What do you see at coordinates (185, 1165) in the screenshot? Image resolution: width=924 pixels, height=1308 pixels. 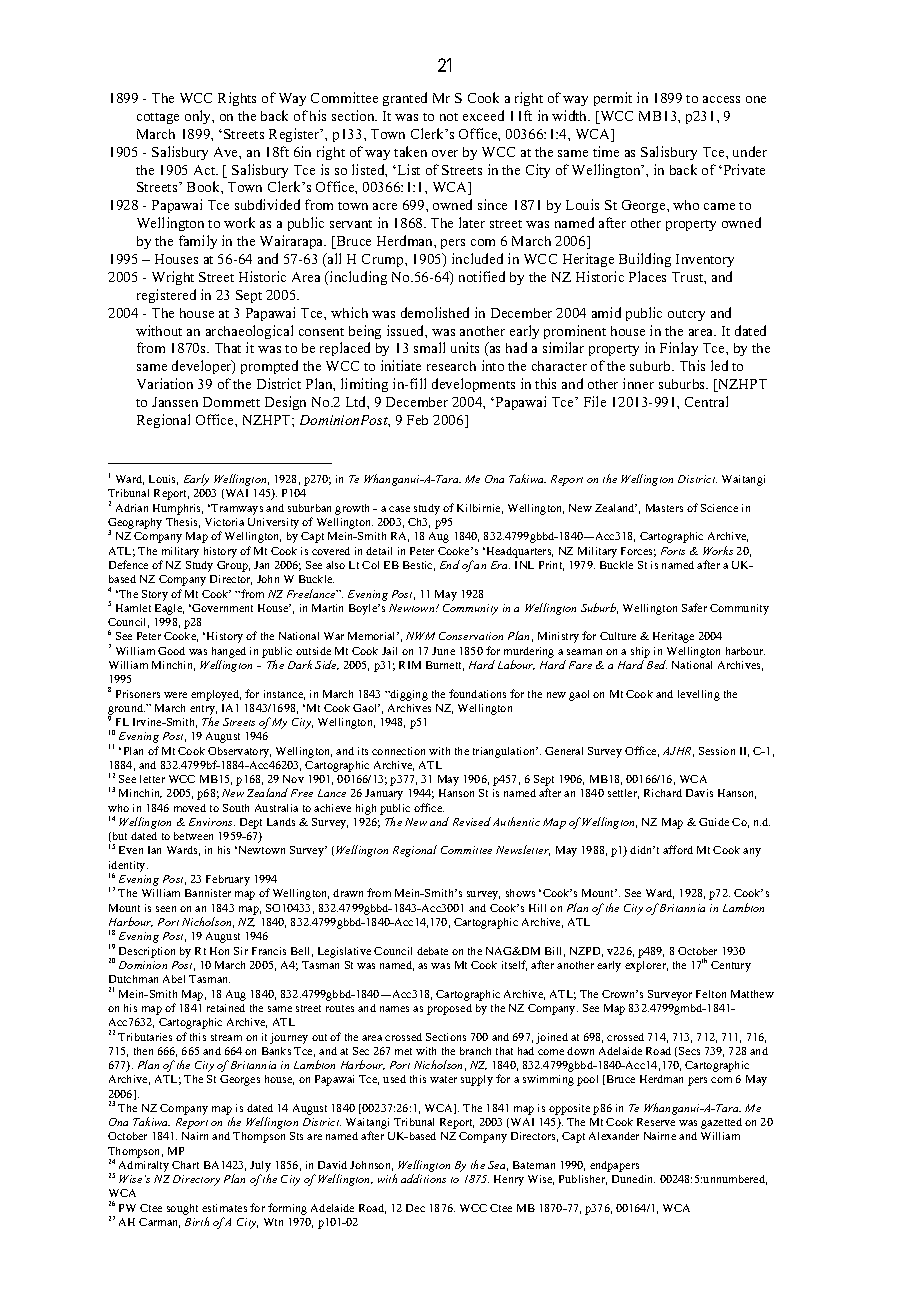 I see `Chart` at bounding box center [185, 1165].
